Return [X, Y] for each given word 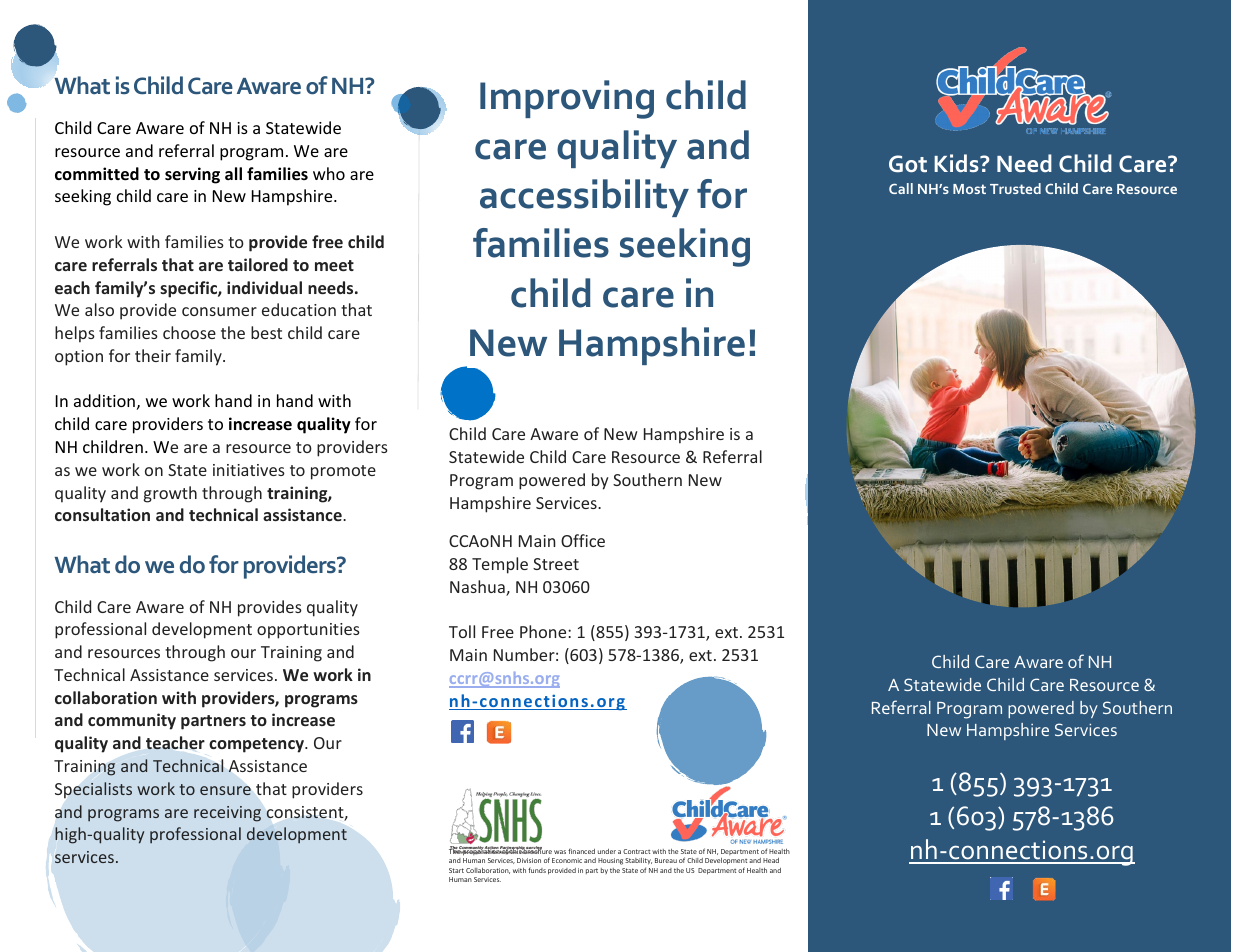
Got [908, 164]
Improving [567, 99]
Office [583, 540]
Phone [544, 631]
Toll [462, 631]
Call [901, 188]
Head [771, 860]
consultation [102, 514]
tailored [258, 264]
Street [556, 564]
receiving [227, 814]
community [132, 721]
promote [343, 472]
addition [104, 400]
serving [192, 175]
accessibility [584, 198]
